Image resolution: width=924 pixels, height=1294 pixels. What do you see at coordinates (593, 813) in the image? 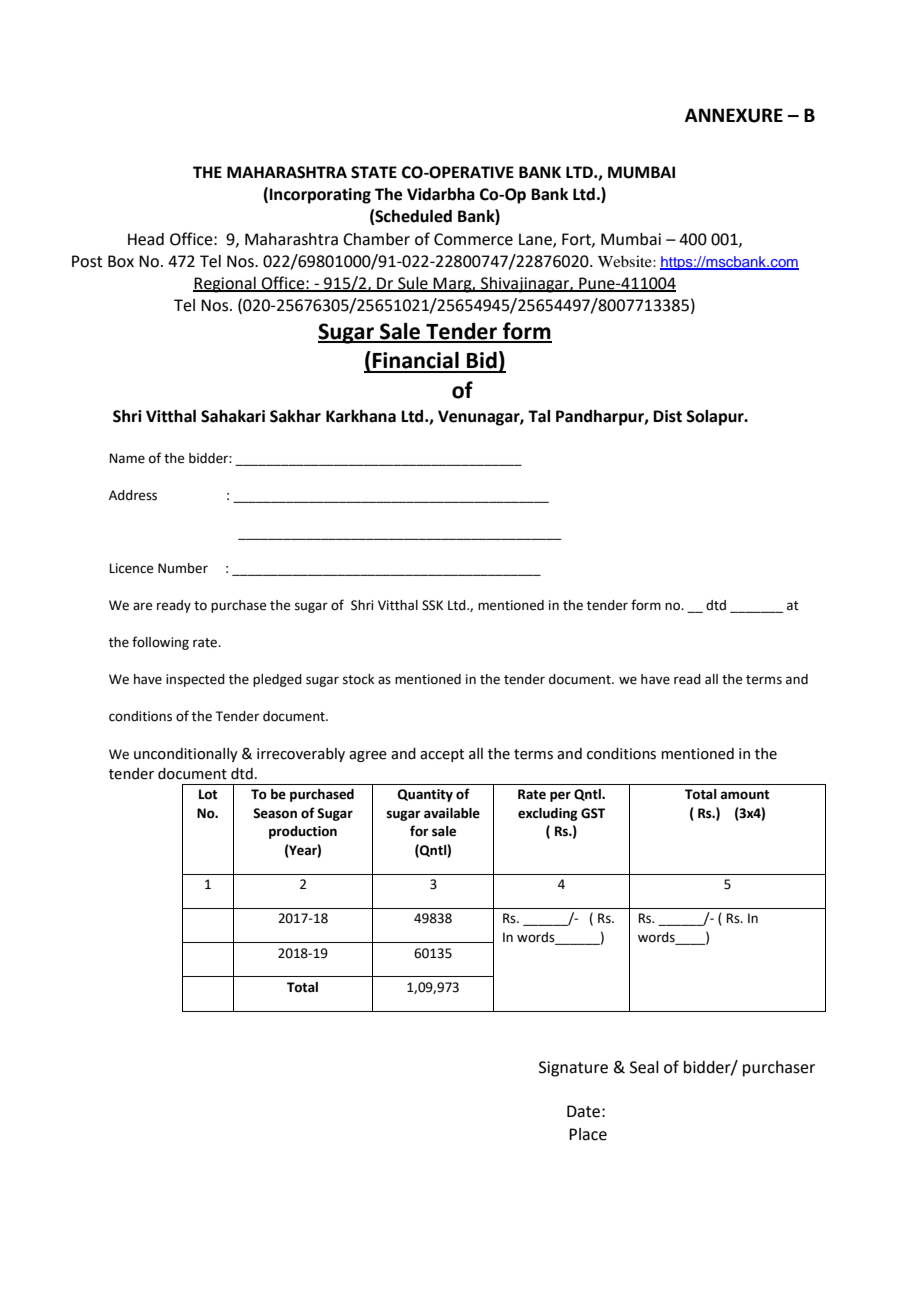
I see `GST` at bounding box center [593, 813].
